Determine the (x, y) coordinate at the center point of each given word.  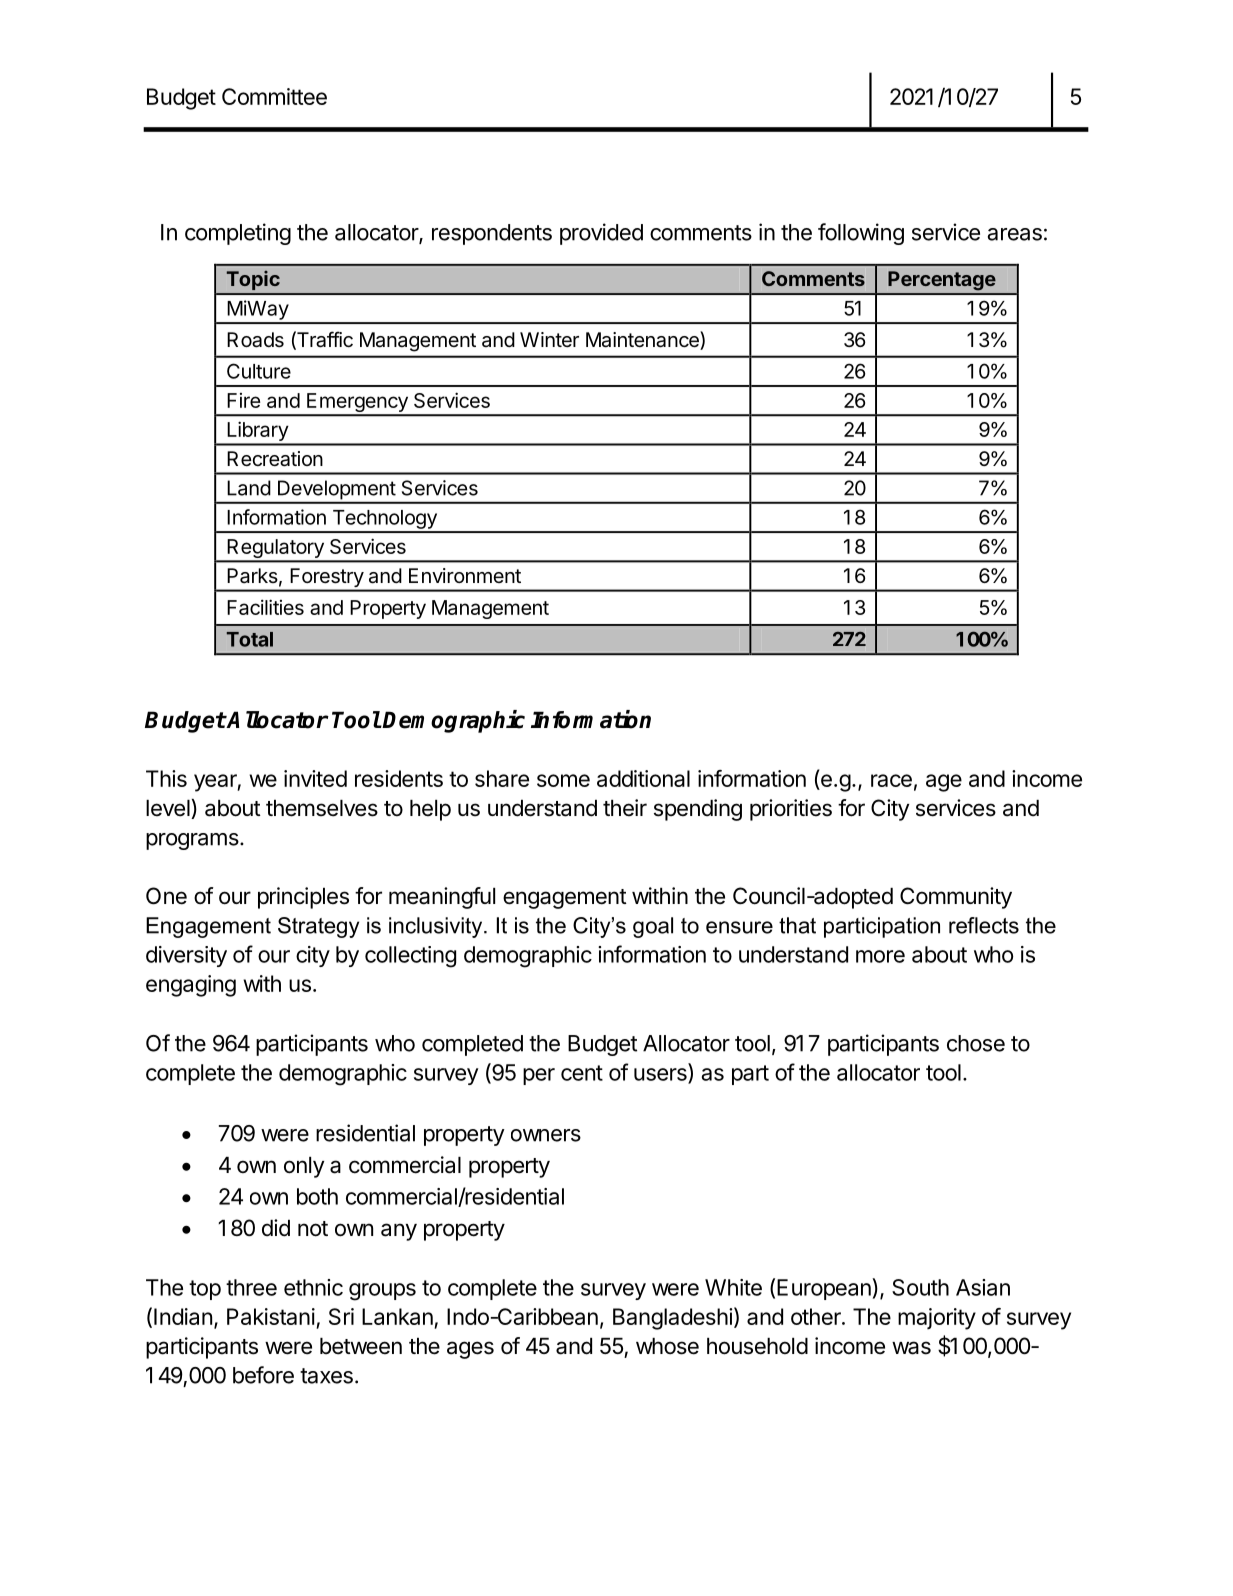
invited (315, 778)
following (861, 234)
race (891, 780)
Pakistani (271, 1316)
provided (601, 234)
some (563, 780)
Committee (274, 96)
